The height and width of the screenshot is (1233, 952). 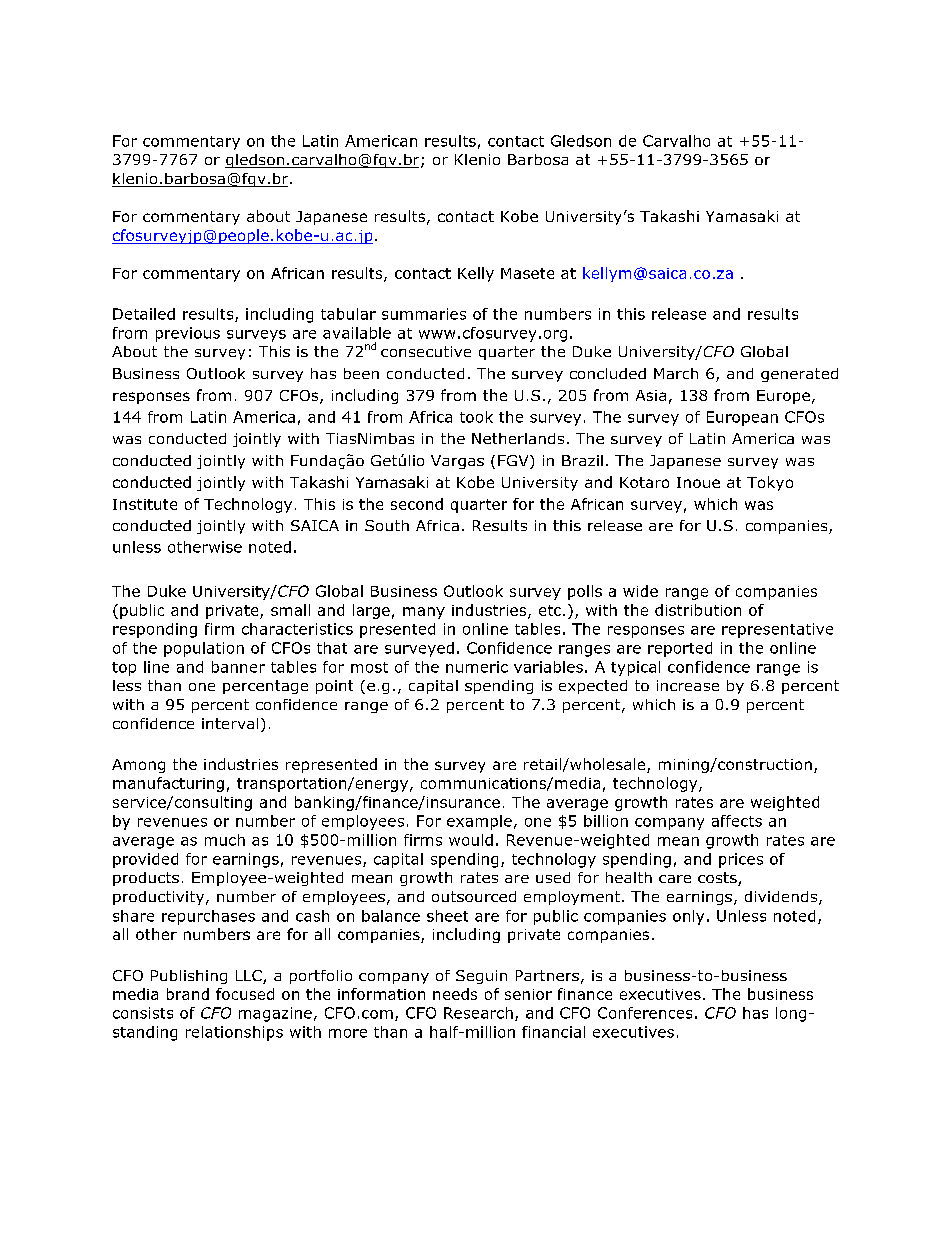 I want to click on numeric, so click(x=477, y=667).
